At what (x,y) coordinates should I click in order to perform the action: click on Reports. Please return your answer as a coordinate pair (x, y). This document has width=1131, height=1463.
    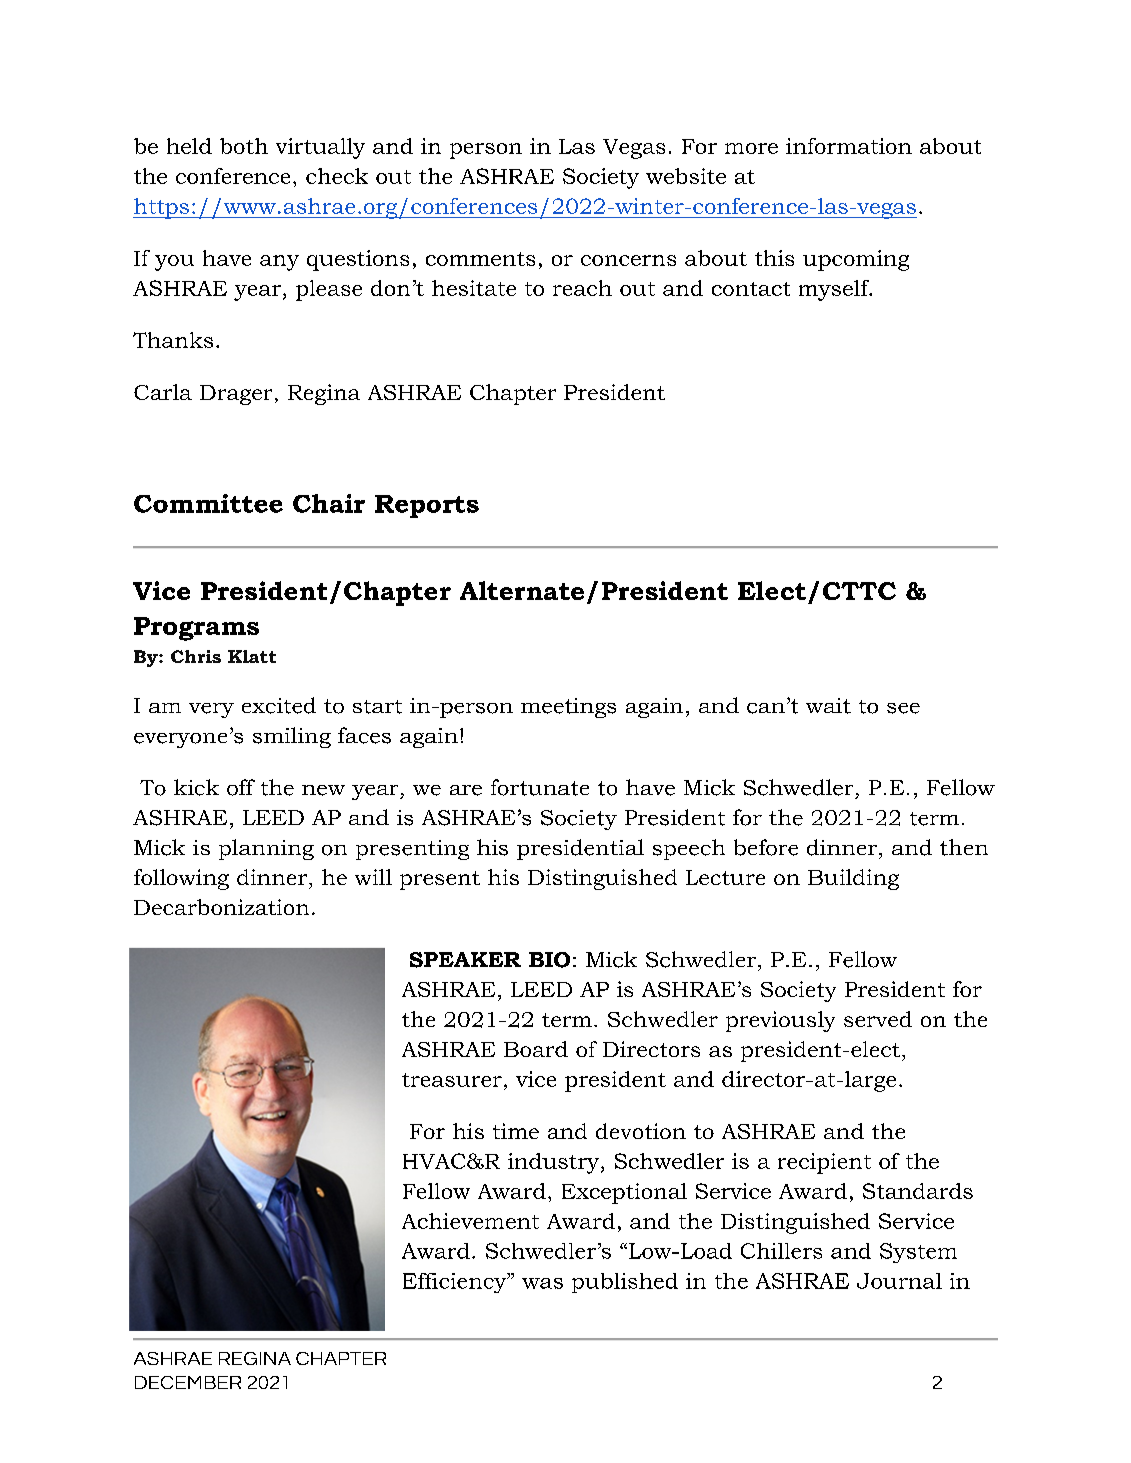
    Looking at the image, I should click on (427, 506).
